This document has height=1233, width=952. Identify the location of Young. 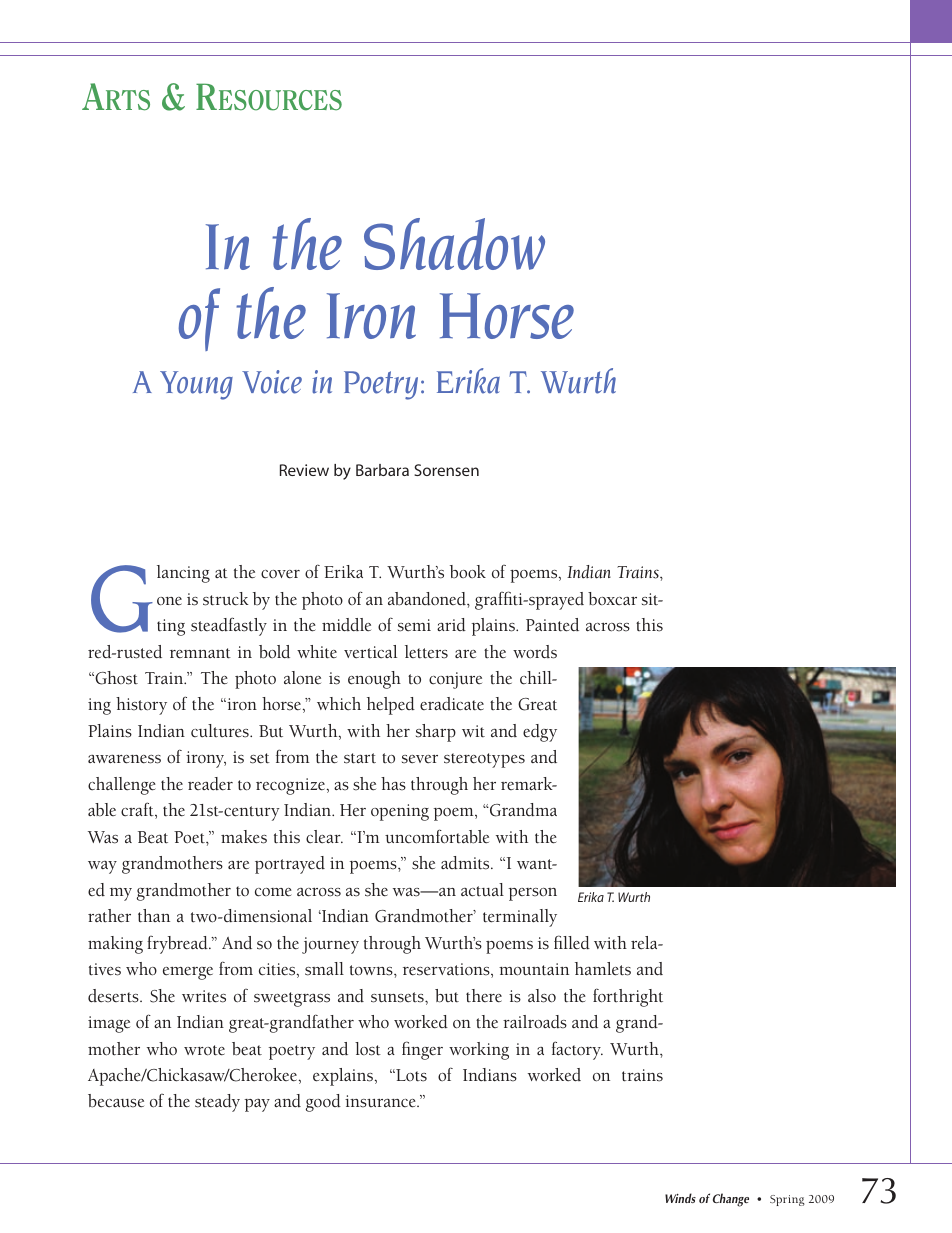
(196, 385).
